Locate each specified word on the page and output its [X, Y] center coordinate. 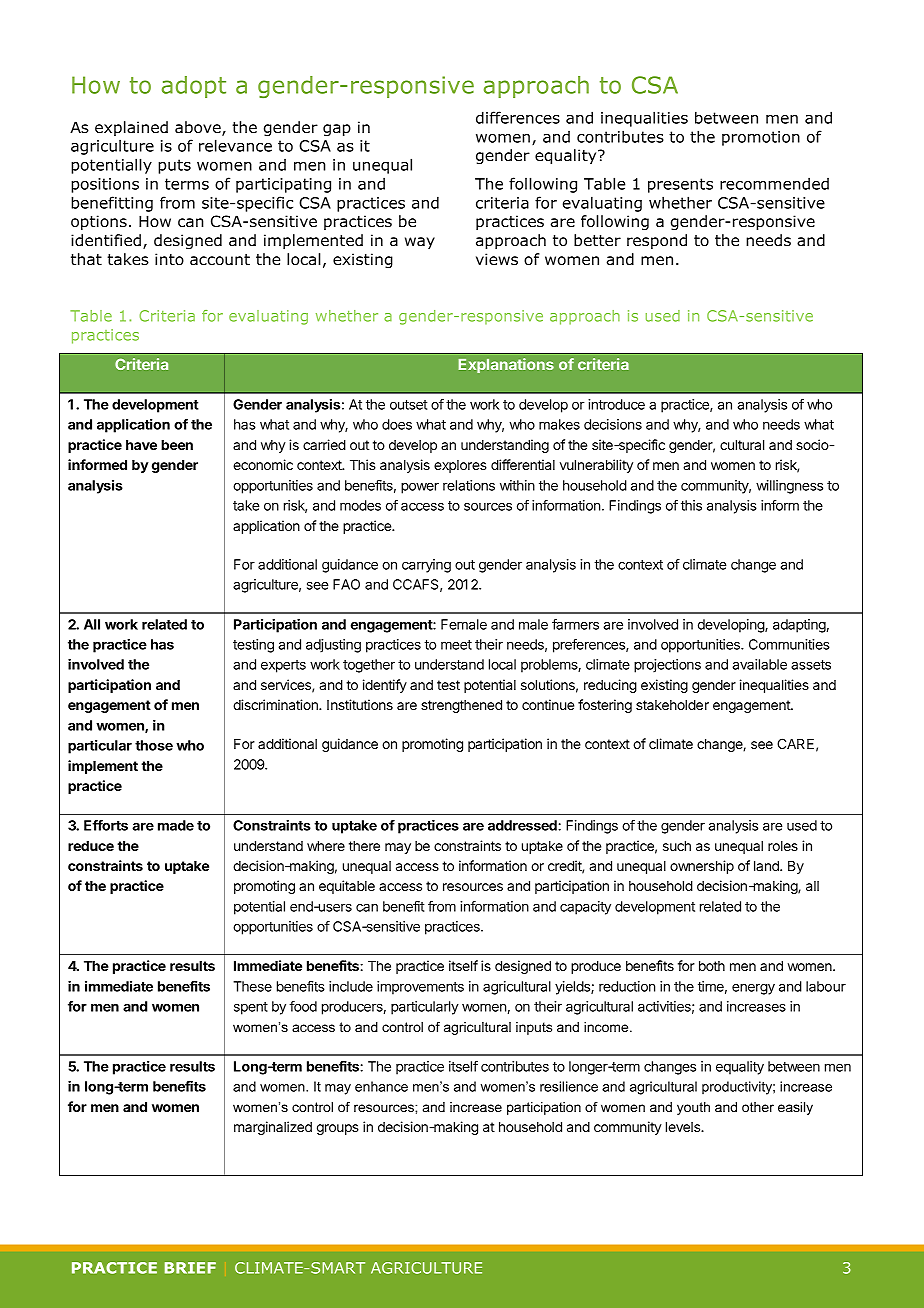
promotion [761, 138]
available [759, 664]
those [154, 745]
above [199, 128]
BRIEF [190, 1268]
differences [518, 117]
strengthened [461, 706]
